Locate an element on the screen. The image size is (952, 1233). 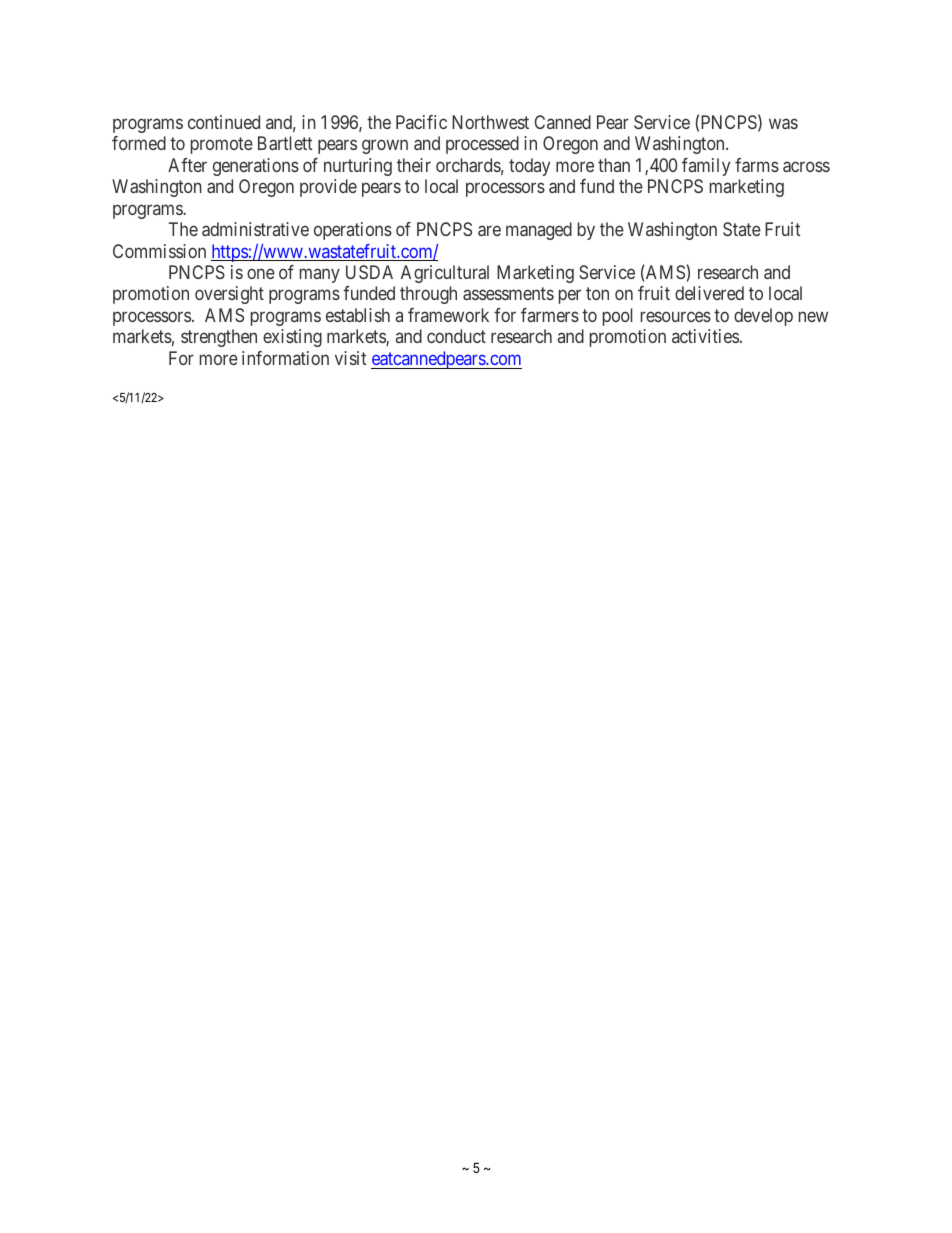
delivered is located at coordinates (709, 293).
